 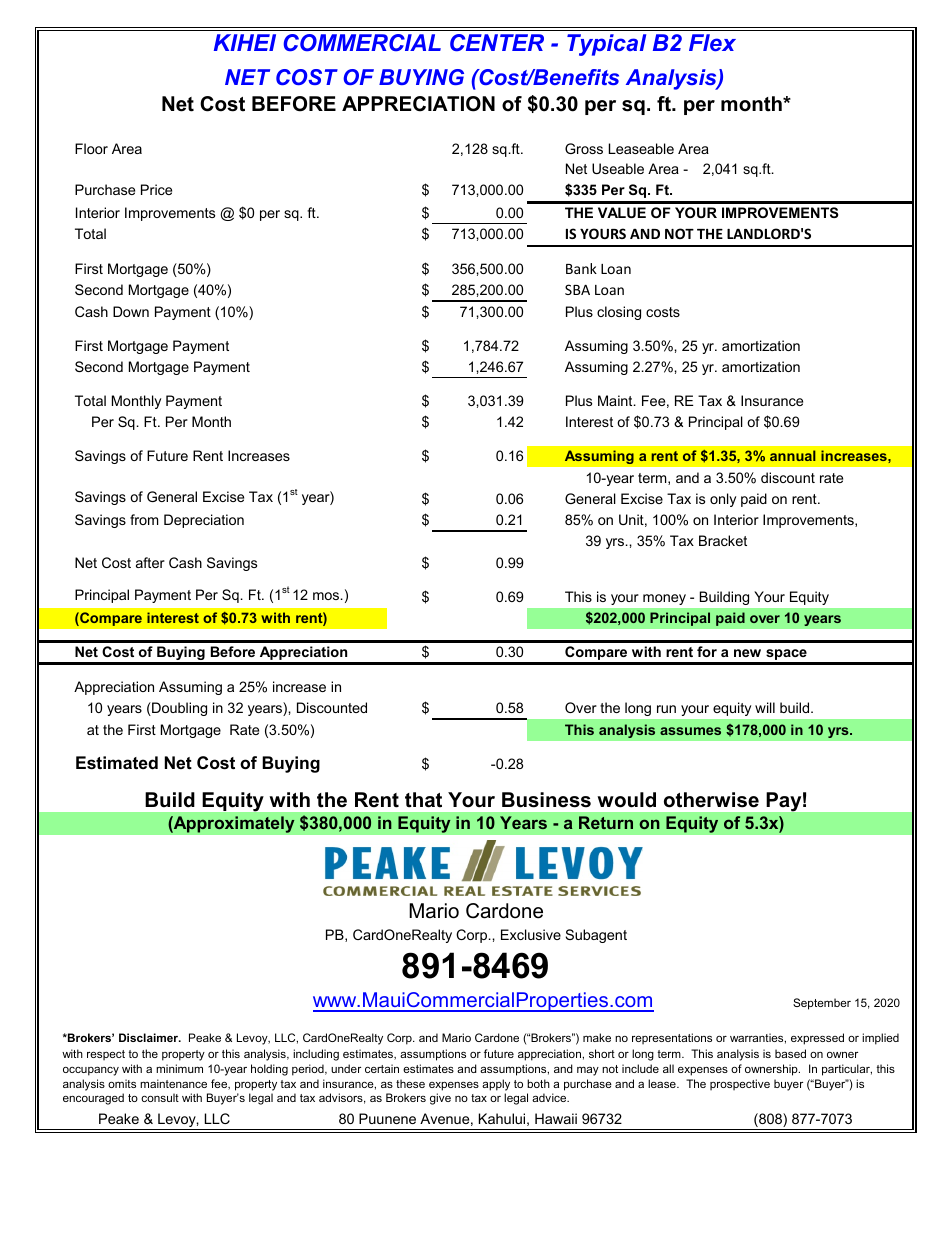 What do you see at coordinates (712, 42) in the screenshot?
I see `Flex` at bounding box center [712, 42].
